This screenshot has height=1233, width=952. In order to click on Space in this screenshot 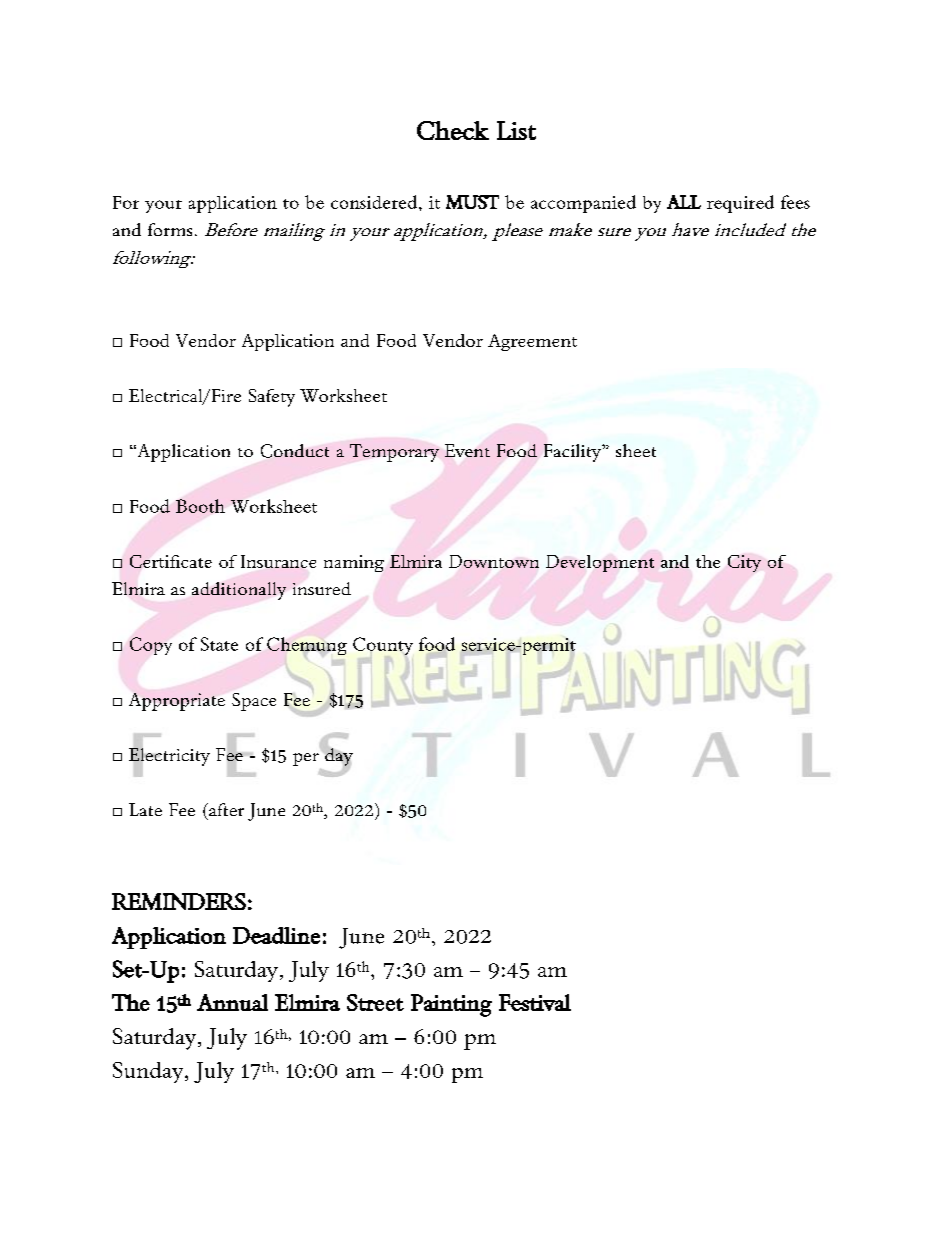, I will do `click(254, 702)`.
